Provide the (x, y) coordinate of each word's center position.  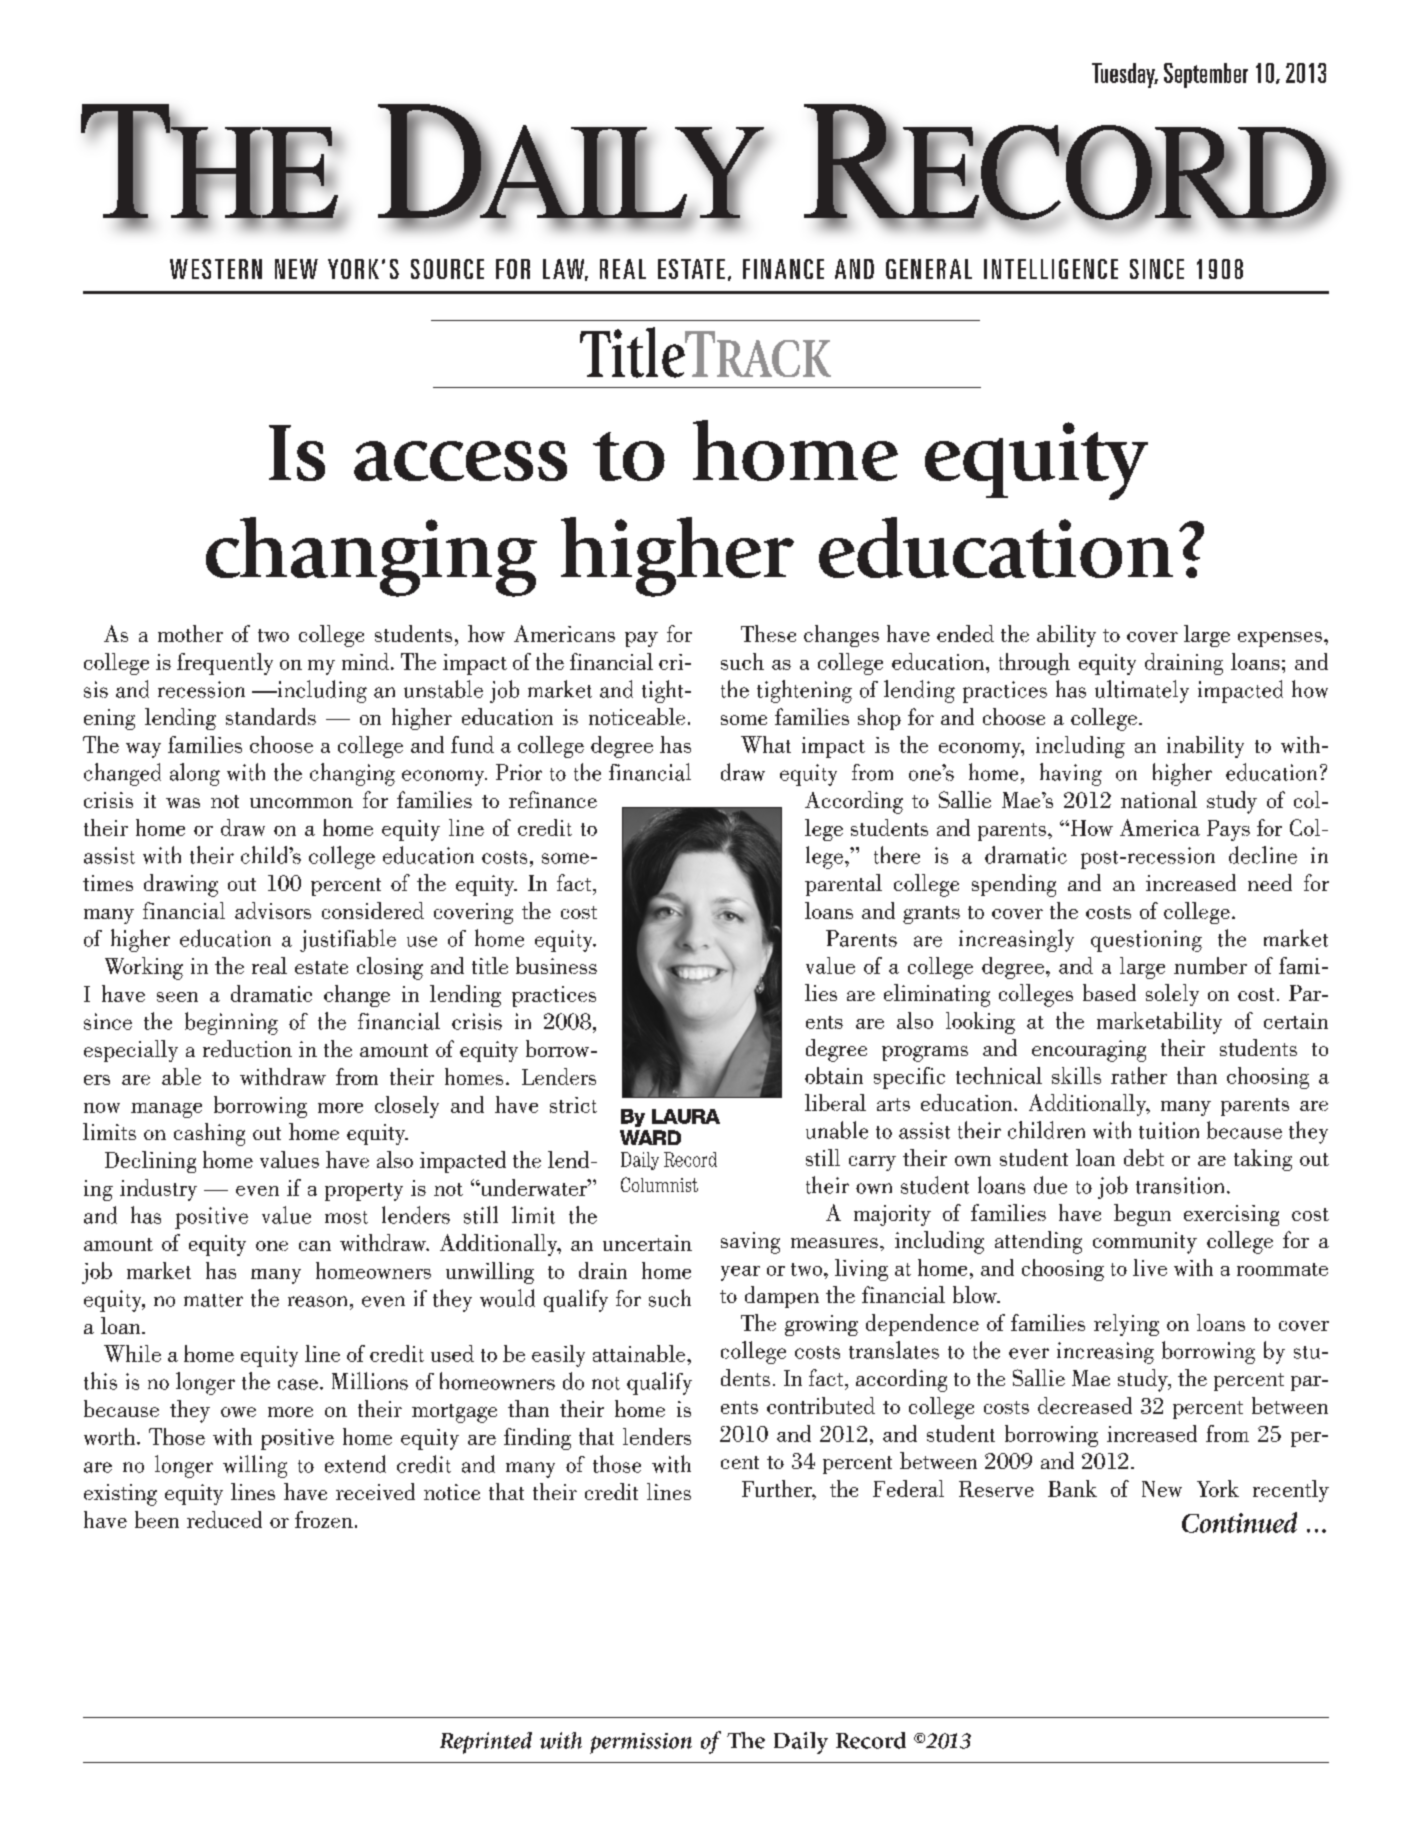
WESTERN (216, 269)
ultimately (1142, 691)
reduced (224, 1519)
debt (1144, 1157)
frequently (225, 664)
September (1206, 75)
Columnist (659, 1184)
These (768, 633)
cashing (209, 1134)
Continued (1239, 1522)
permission (641, 1743)
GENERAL (929, 269)
